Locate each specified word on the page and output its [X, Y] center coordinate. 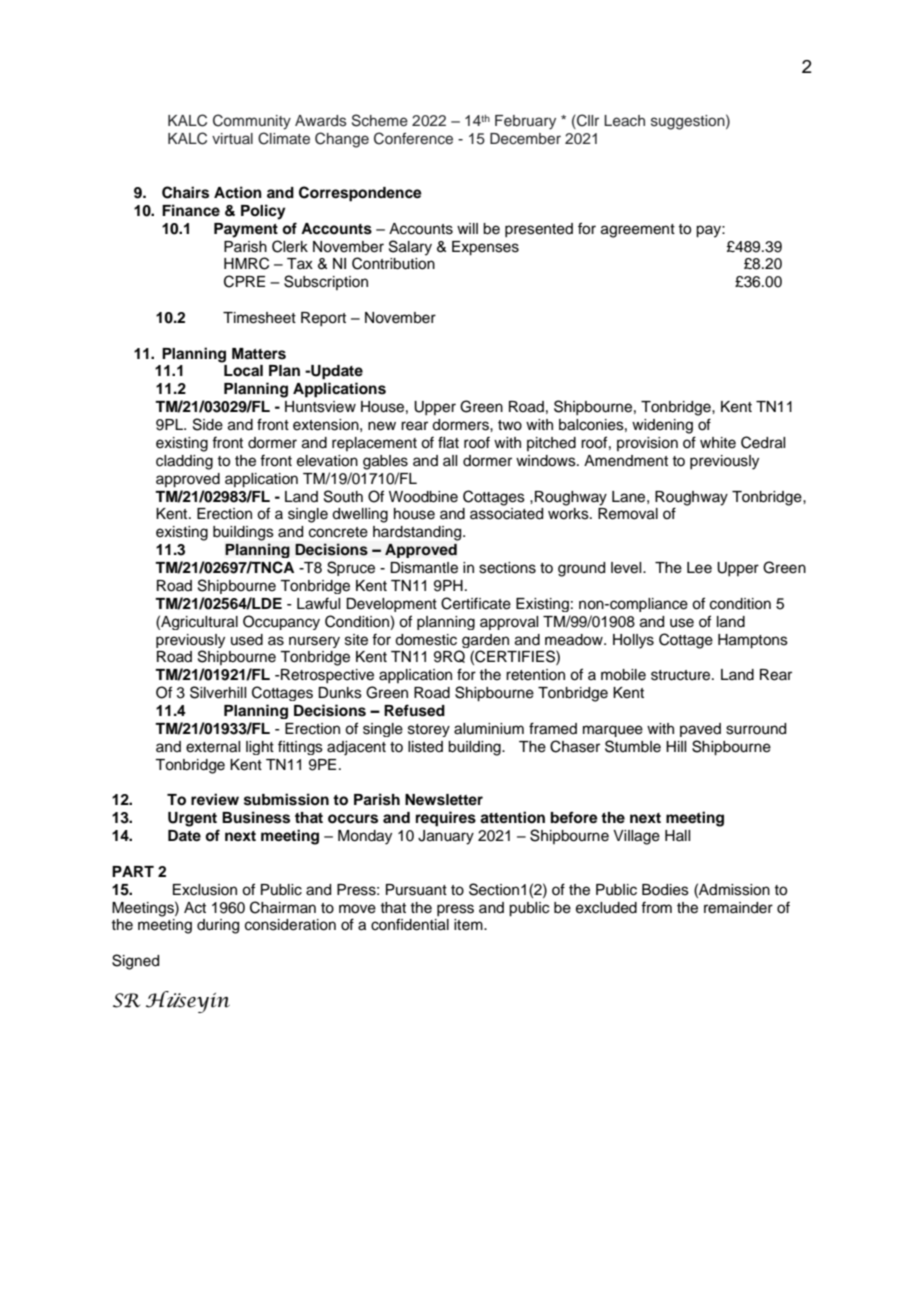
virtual [232, 138]
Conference [413, 138]
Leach [624, 121]
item [469, 925]
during [218, 926]
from [656, 907]
